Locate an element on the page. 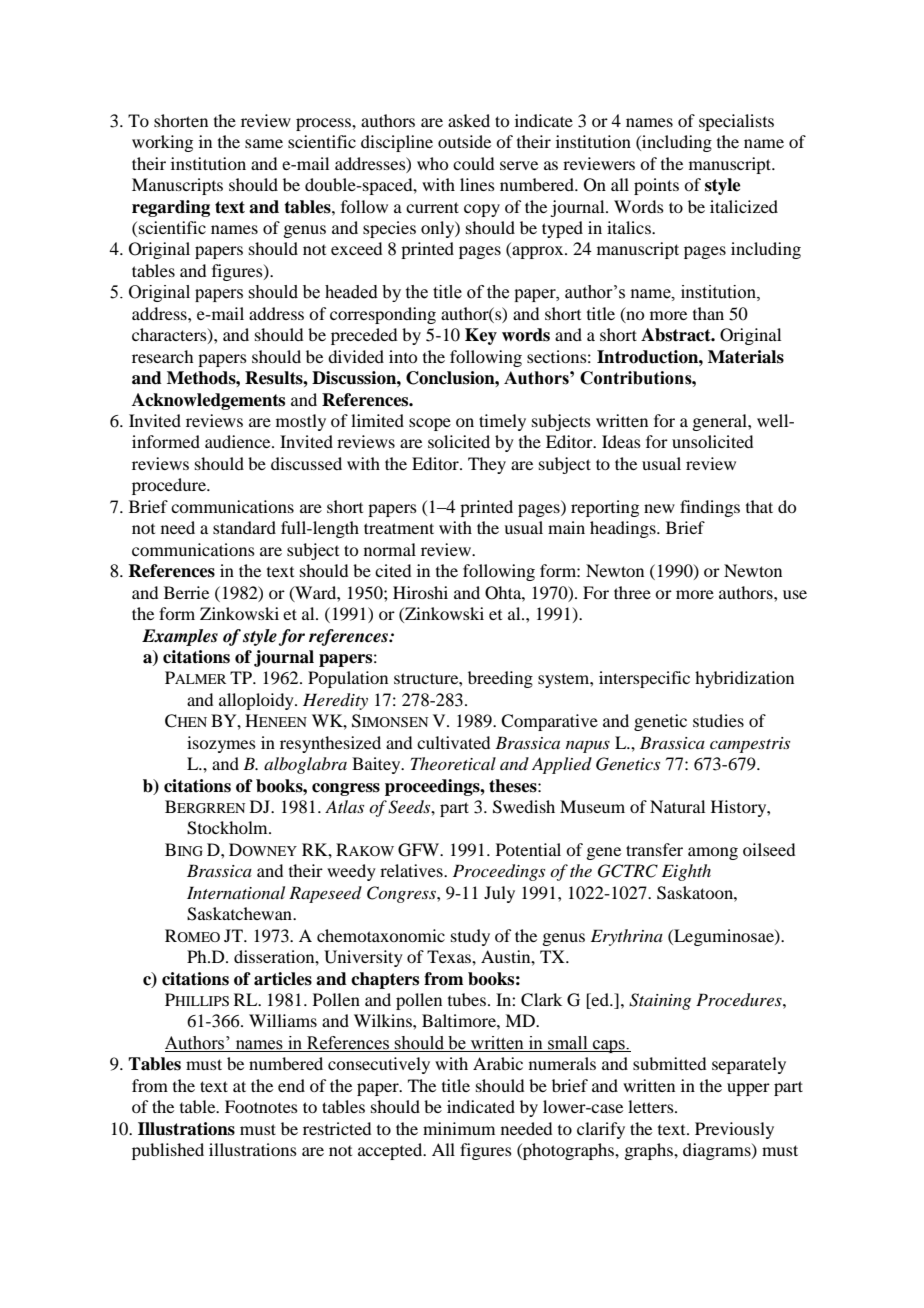 This document has height=1308, width=924. outside is located at coordinates (464, 141).
